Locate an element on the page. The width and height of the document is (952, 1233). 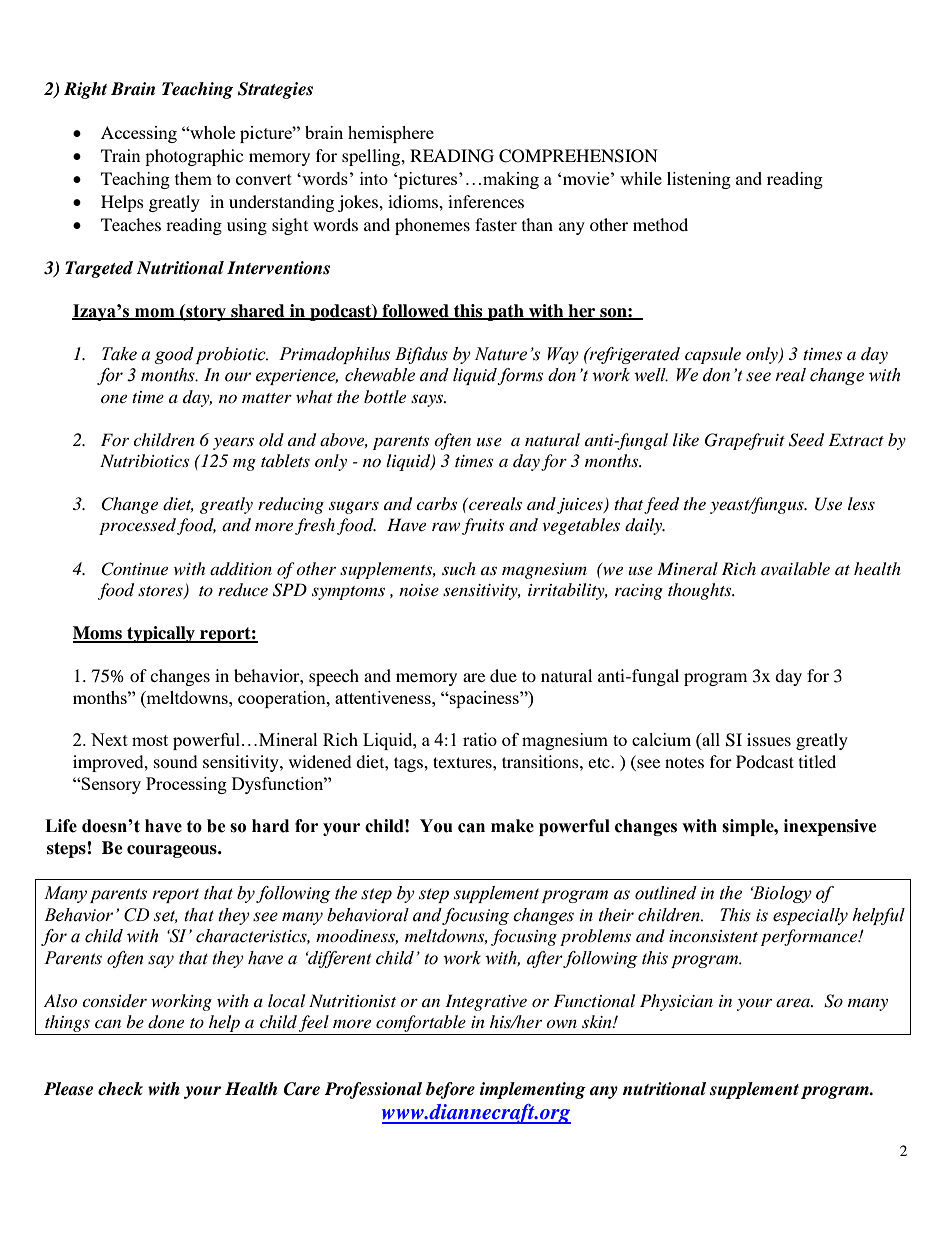
hemisphere is located at coordinates (391, 134).
